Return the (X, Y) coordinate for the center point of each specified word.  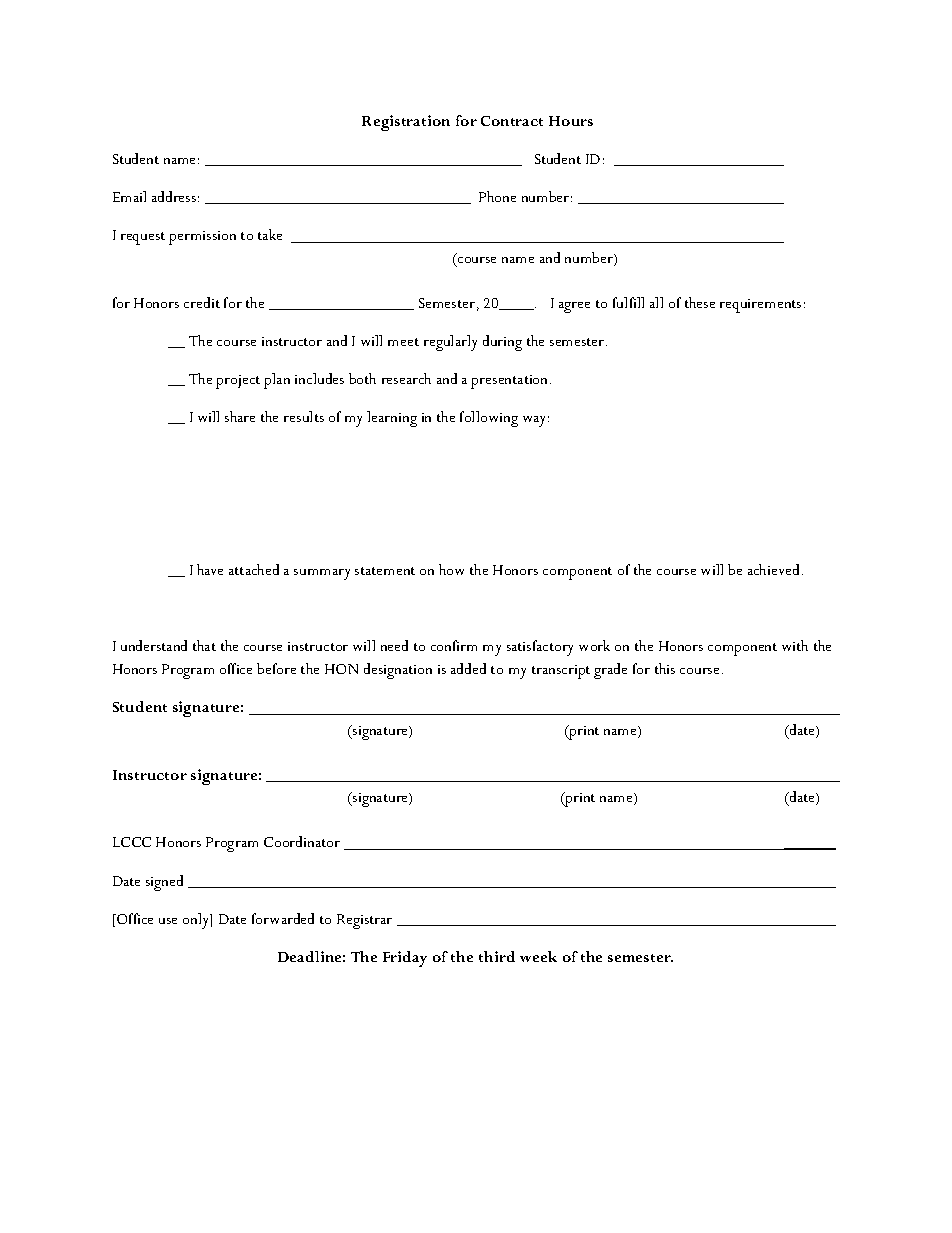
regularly (450, 343)
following (489, 419)
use (168, 921)
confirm (454, 645)
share (240, 416)
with (795, 645)
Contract (512, 121)
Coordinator (302, 841)
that (204, 645)
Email (129, 196)
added (468, 668)
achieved (773, 569)
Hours (571, 121)
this (665, 668)
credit (202, 302)
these (700, 302)
